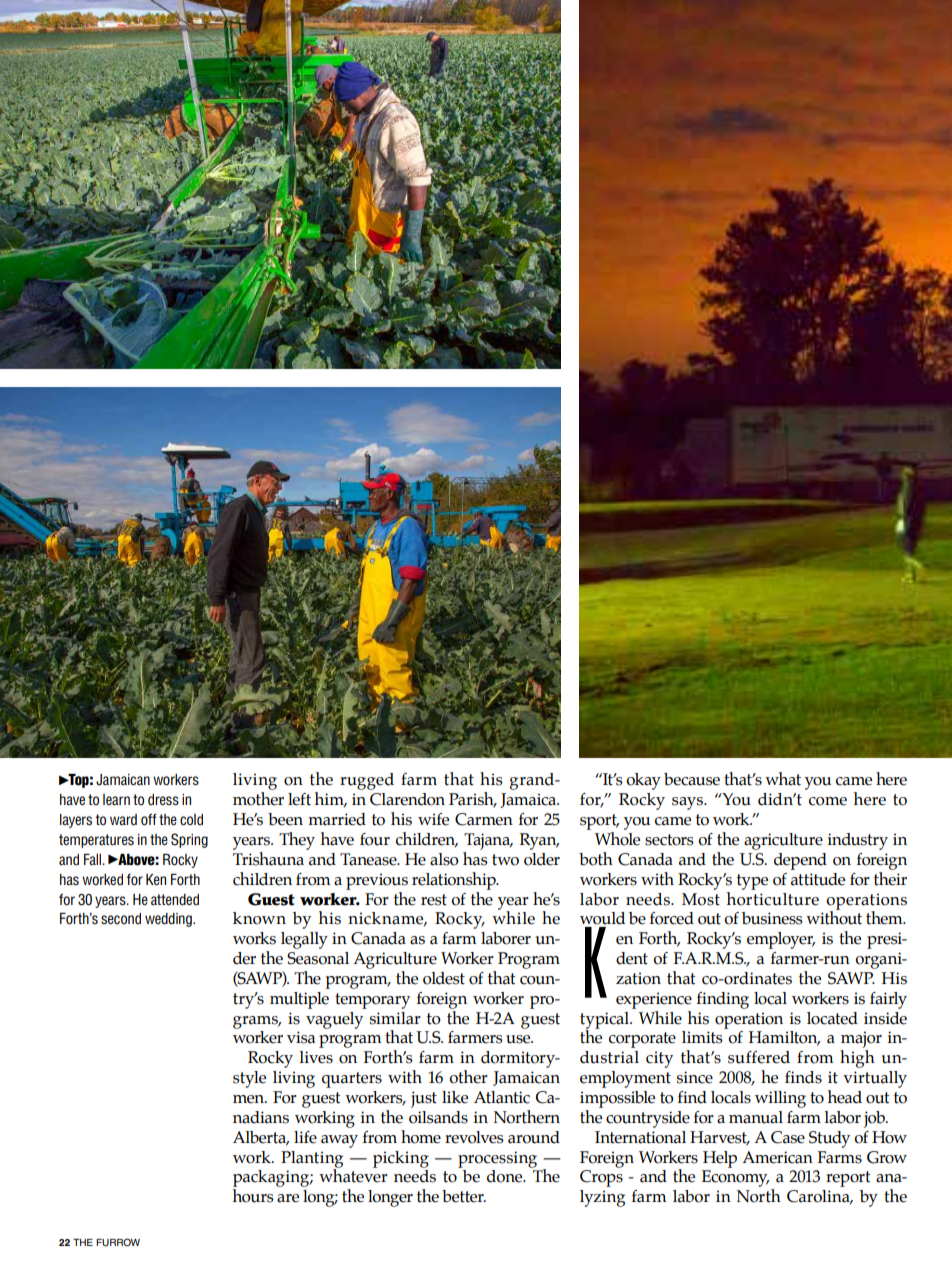 The image size is (952, 1280). Describe the element at coordinates (175, 899) in the screenshot. I see `attended` at that location.
